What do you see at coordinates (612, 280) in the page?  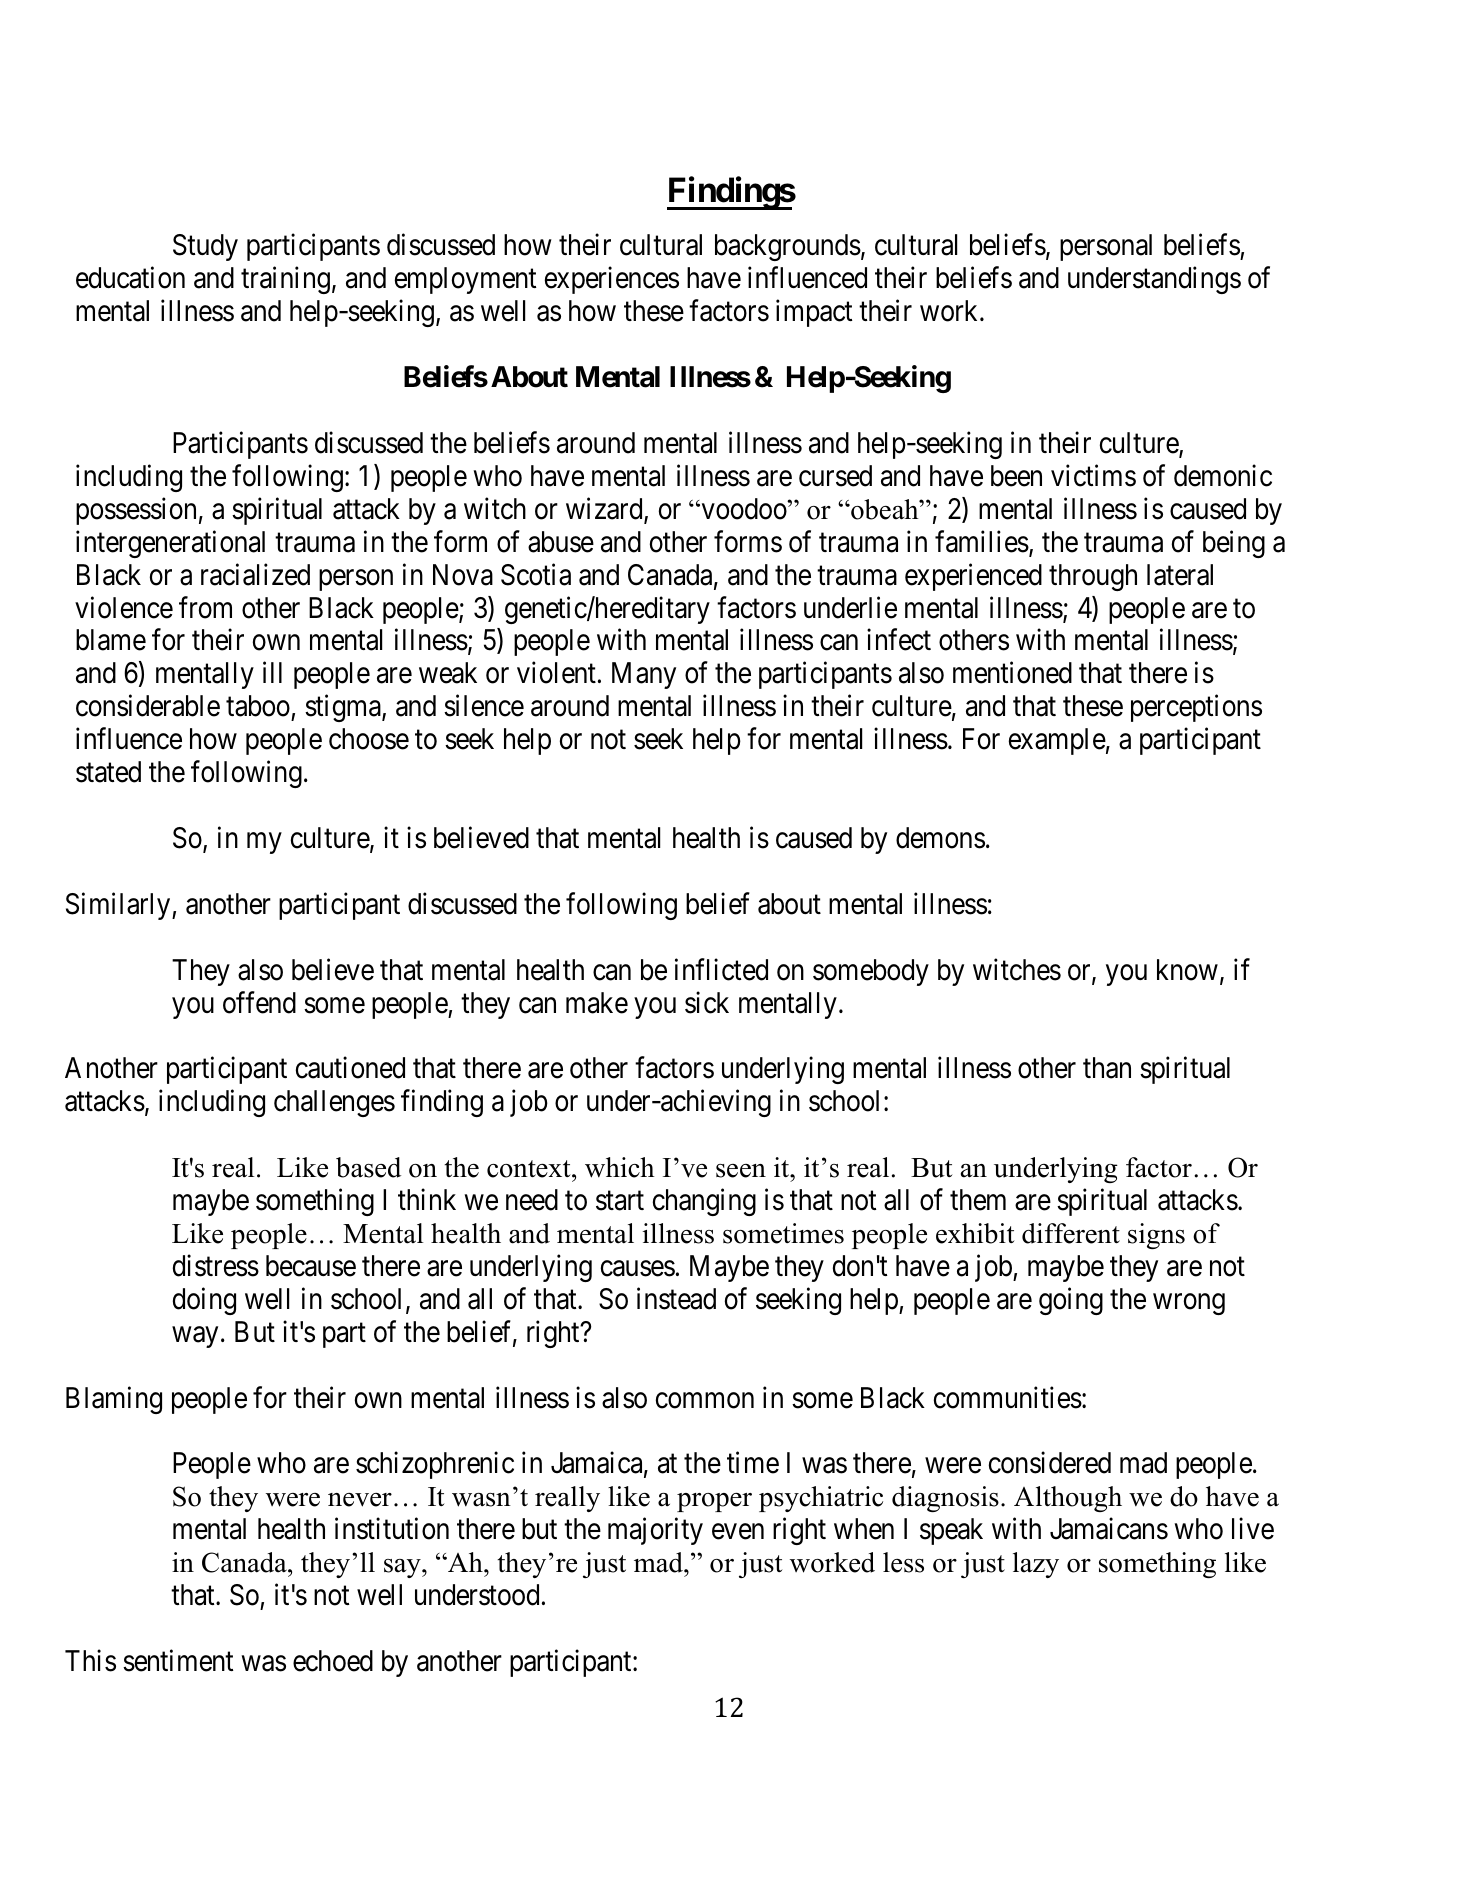 I see `experiences` at bounding box center [612, 280].
